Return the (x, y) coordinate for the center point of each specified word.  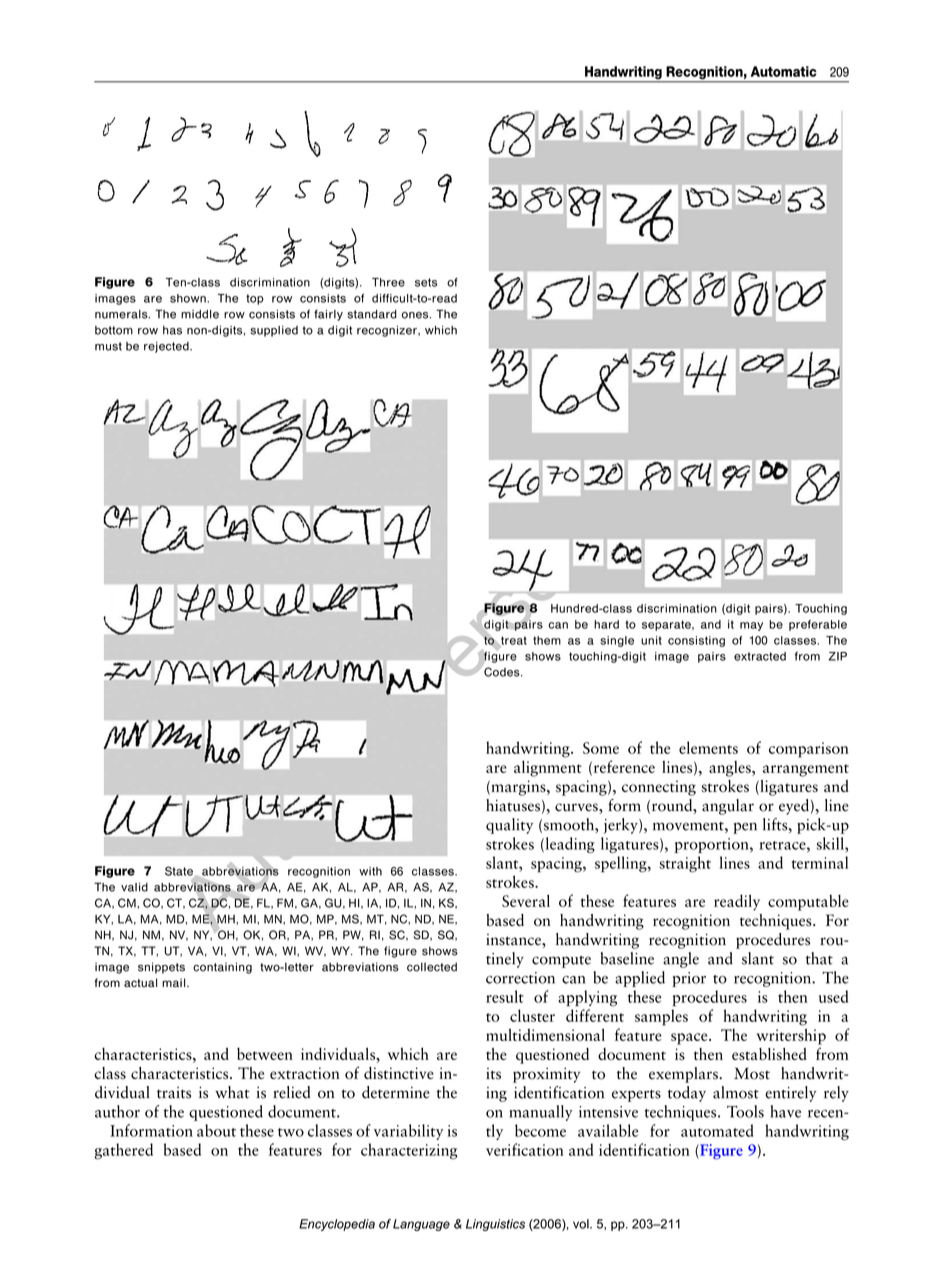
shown (189, 298)
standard (372, 314)
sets (426, 282)
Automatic (784, 71)
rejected (167, 347)
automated (717, 1130)
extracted (760, 656)
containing (222, 968)
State (180, 872)
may (751, 626)
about (216, 1130)
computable (808, 902)
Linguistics (495, 1225)
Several (526, 900)
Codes (502, 671)
